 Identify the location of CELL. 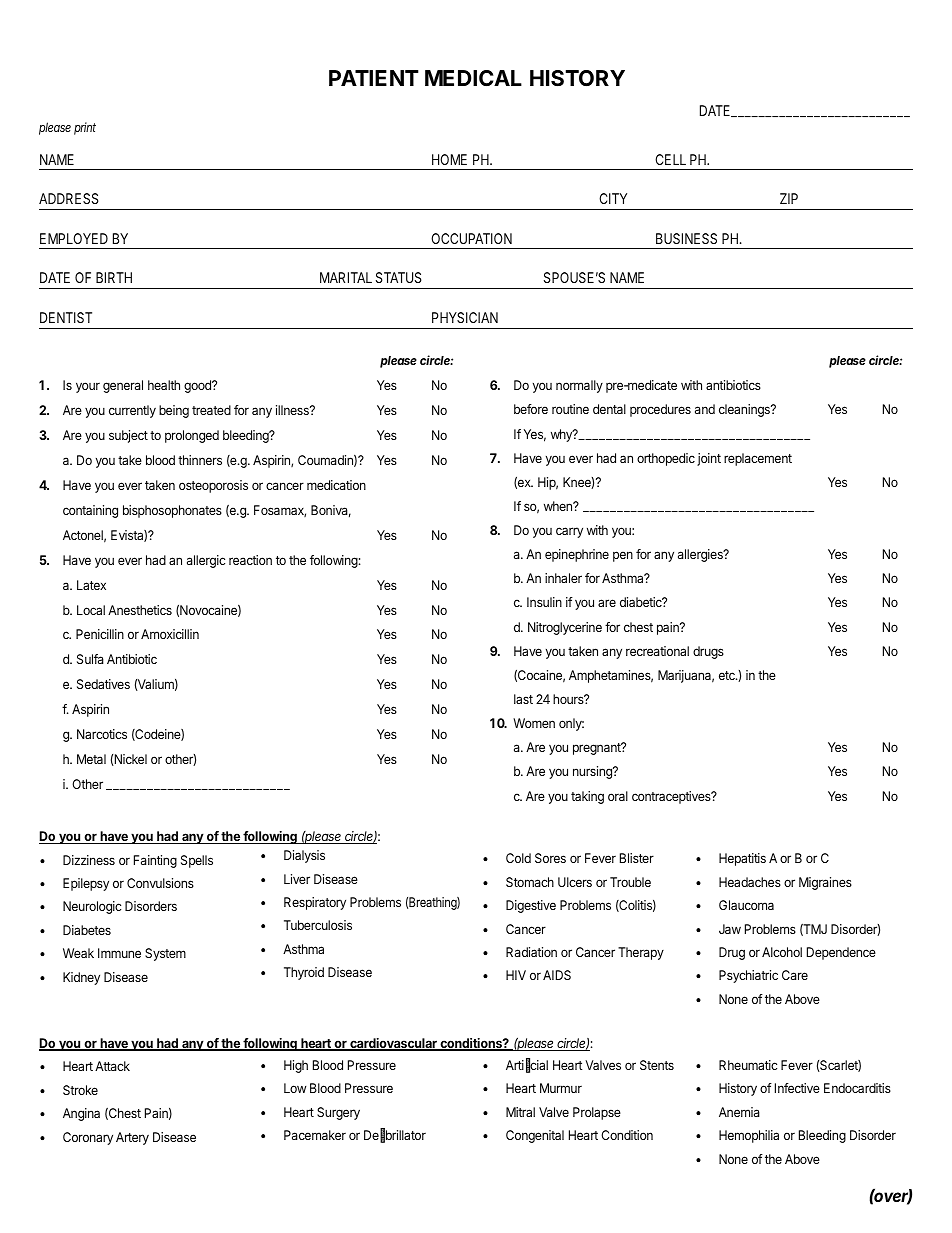
(670, 159).
